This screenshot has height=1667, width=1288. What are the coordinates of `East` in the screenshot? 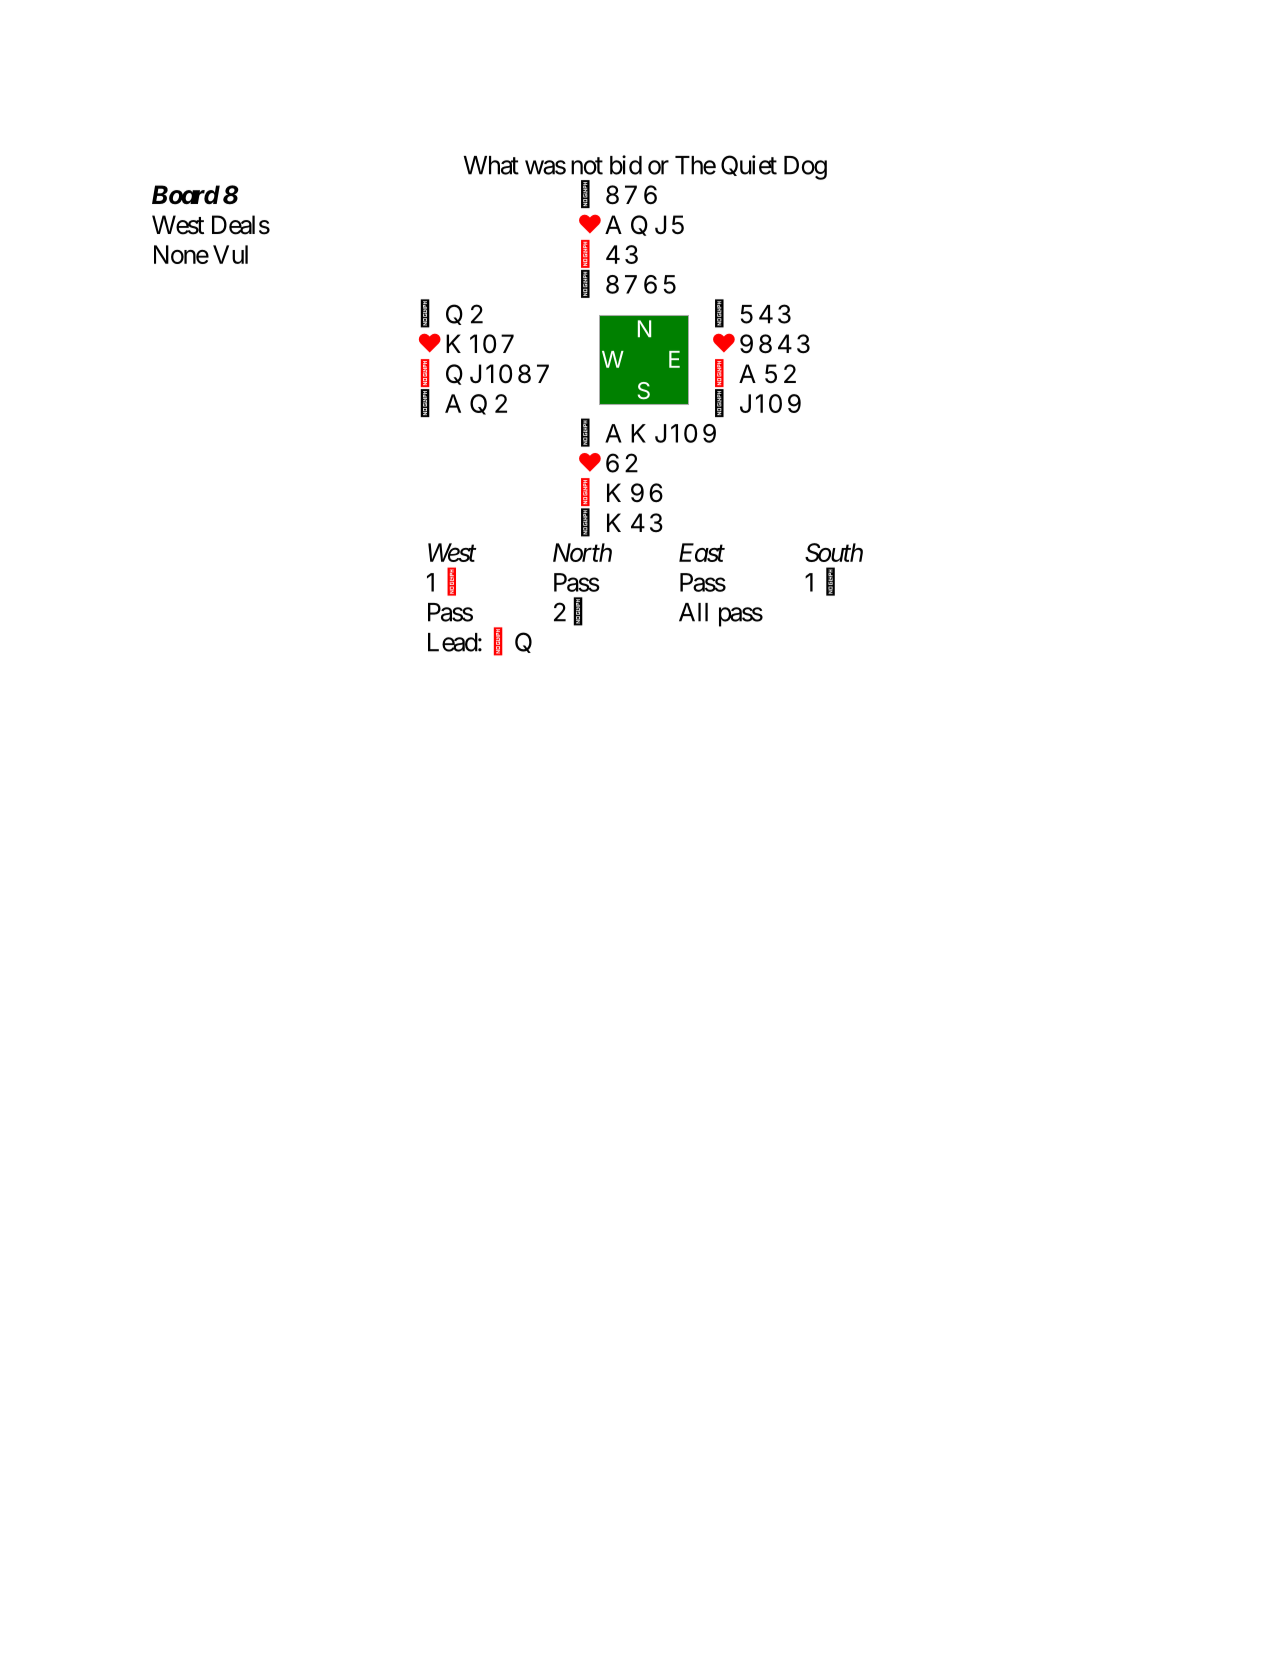 It's located at (702, 552).
